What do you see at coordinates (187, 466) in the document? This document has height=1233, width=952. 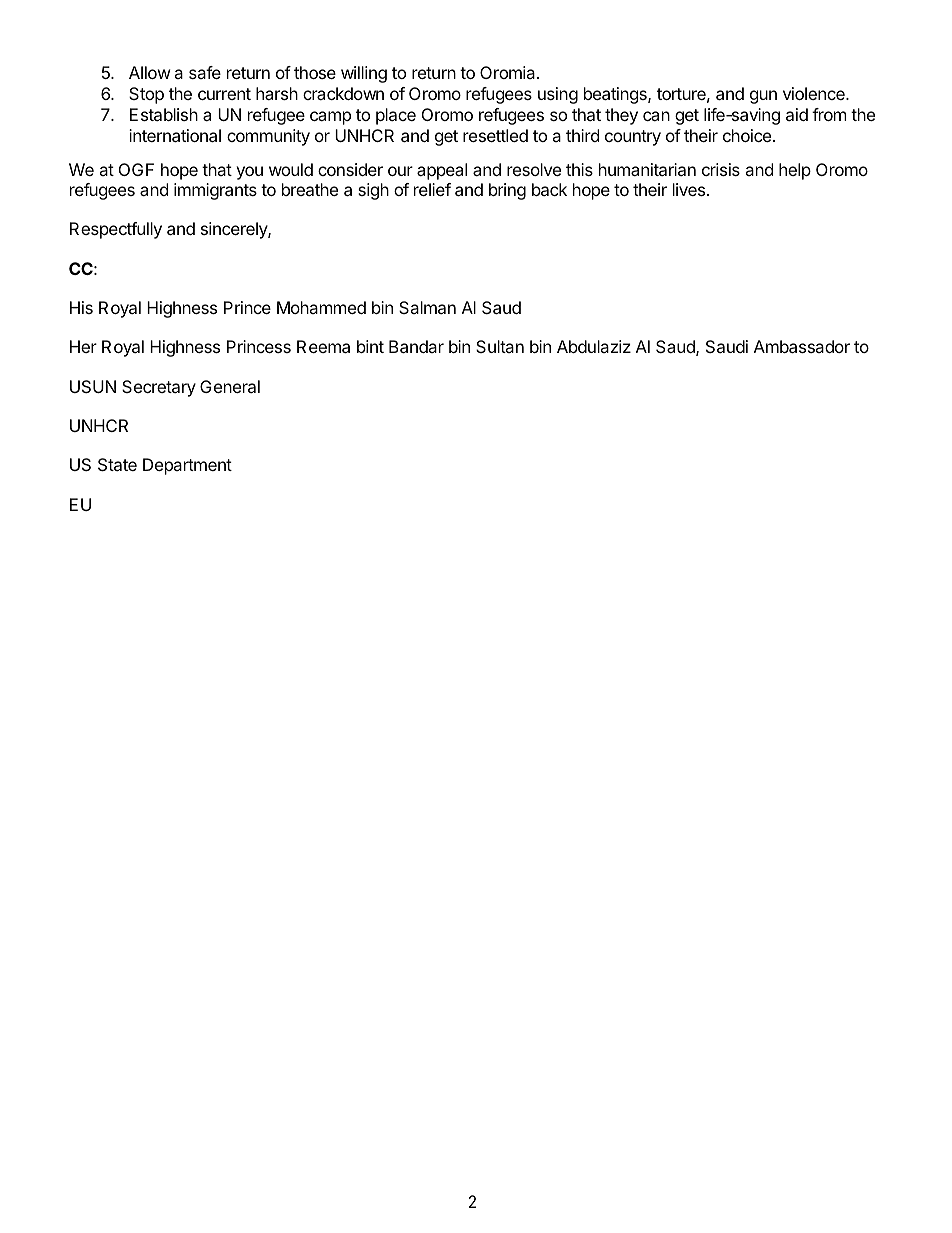 I see `Department` at bounding box center [187, 466].
